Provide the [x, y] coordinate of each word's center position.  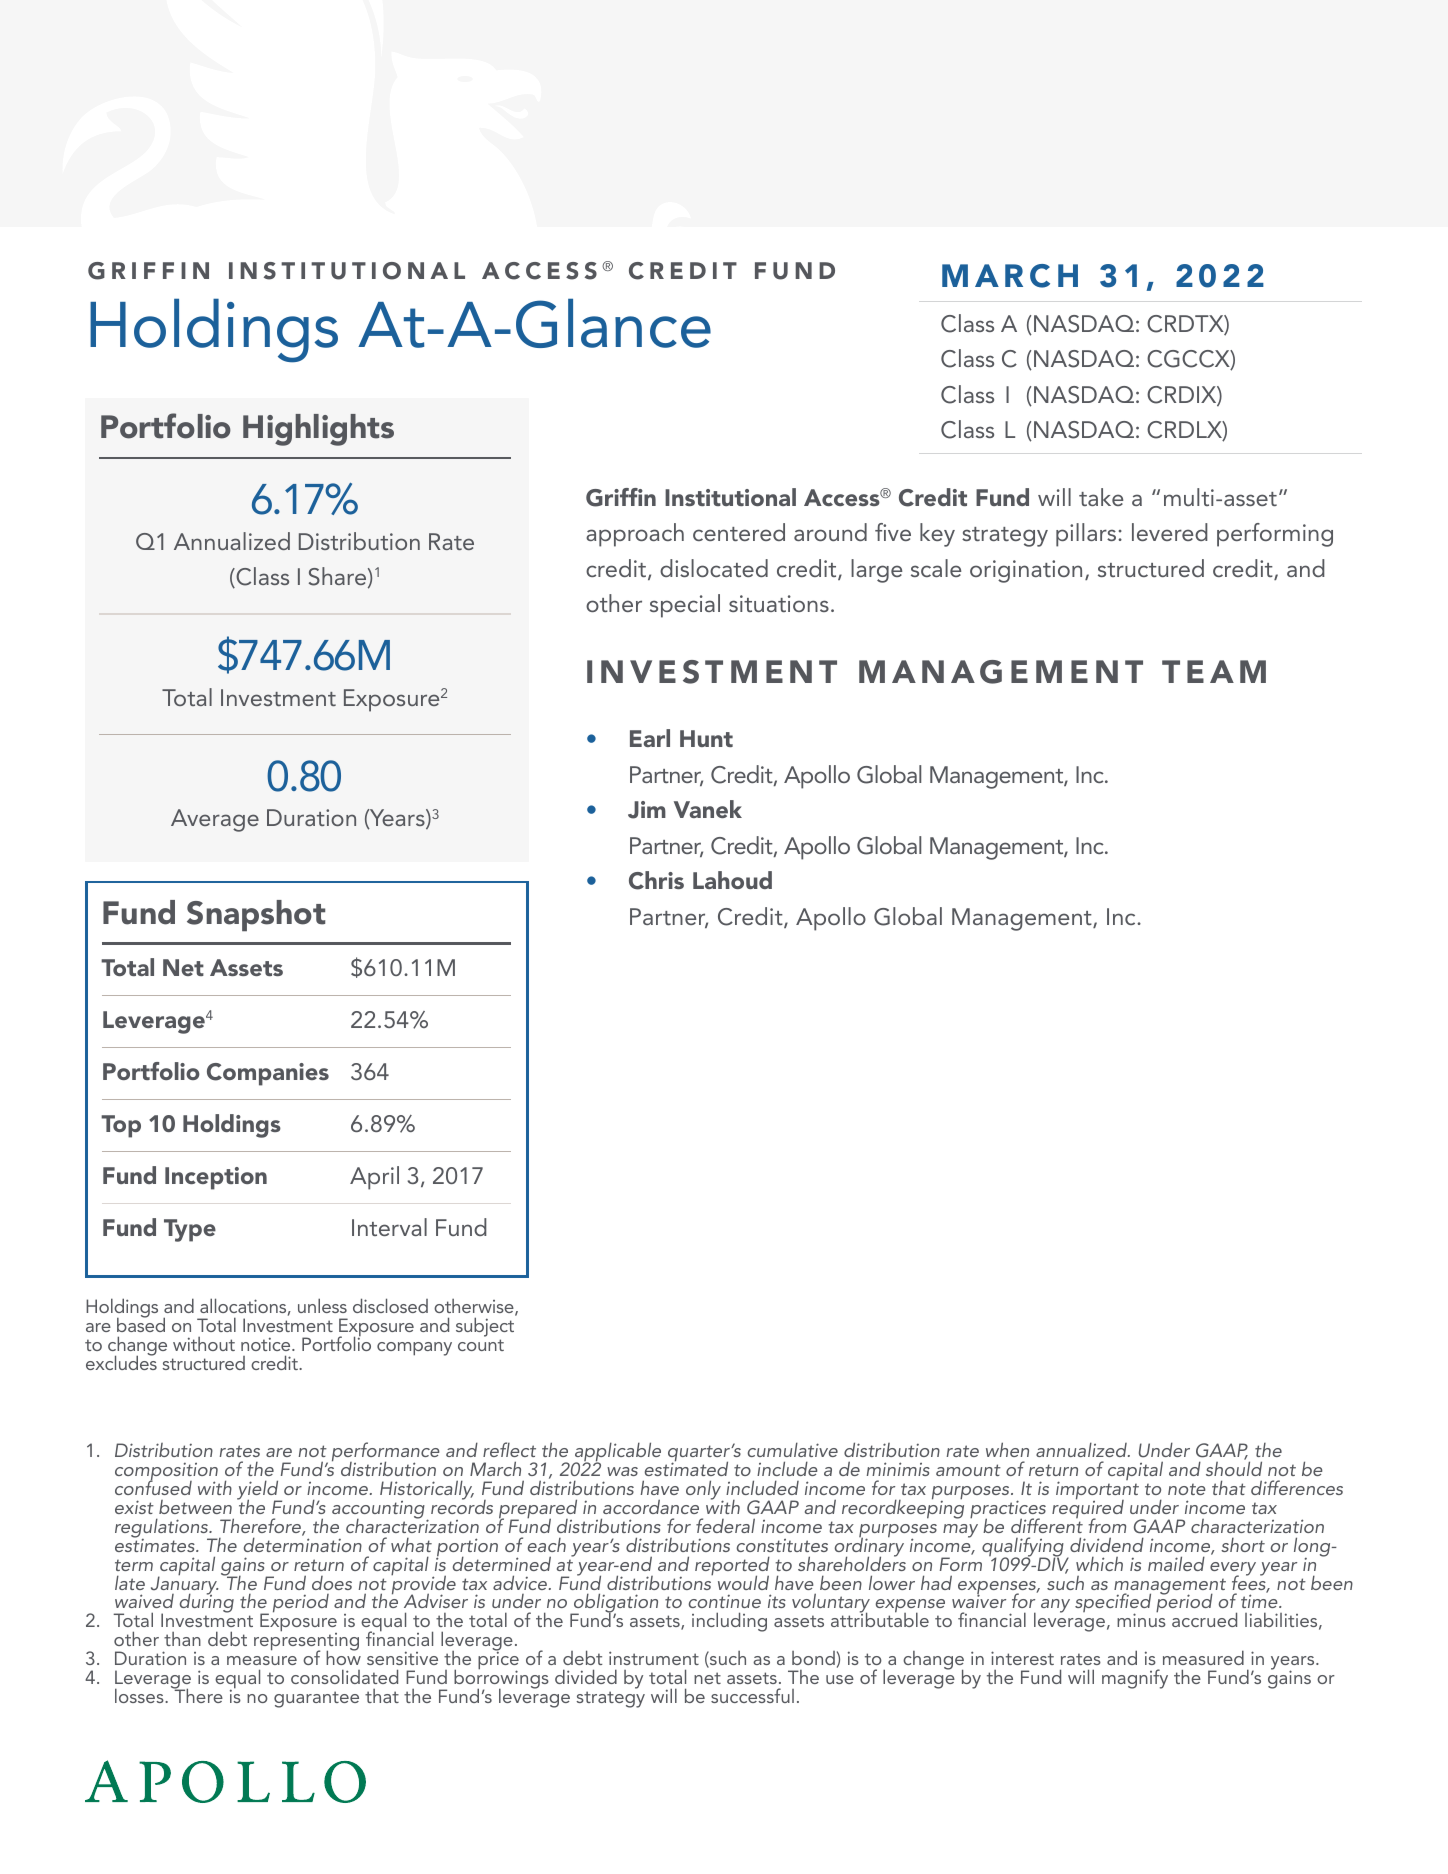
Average [215, 820]
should [1234, 1467]
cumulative [792, 1449]
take [1101, 497]
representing [306, 1642]
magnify [1135, 1679]
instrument [654, 1658]
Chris [656, 880]
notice [267, 1344]
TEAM [1214, 671]
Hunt [706, 738]
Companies [268, 1074]
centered [739, 532]
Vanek [708, 809]
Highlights [318, 430]
